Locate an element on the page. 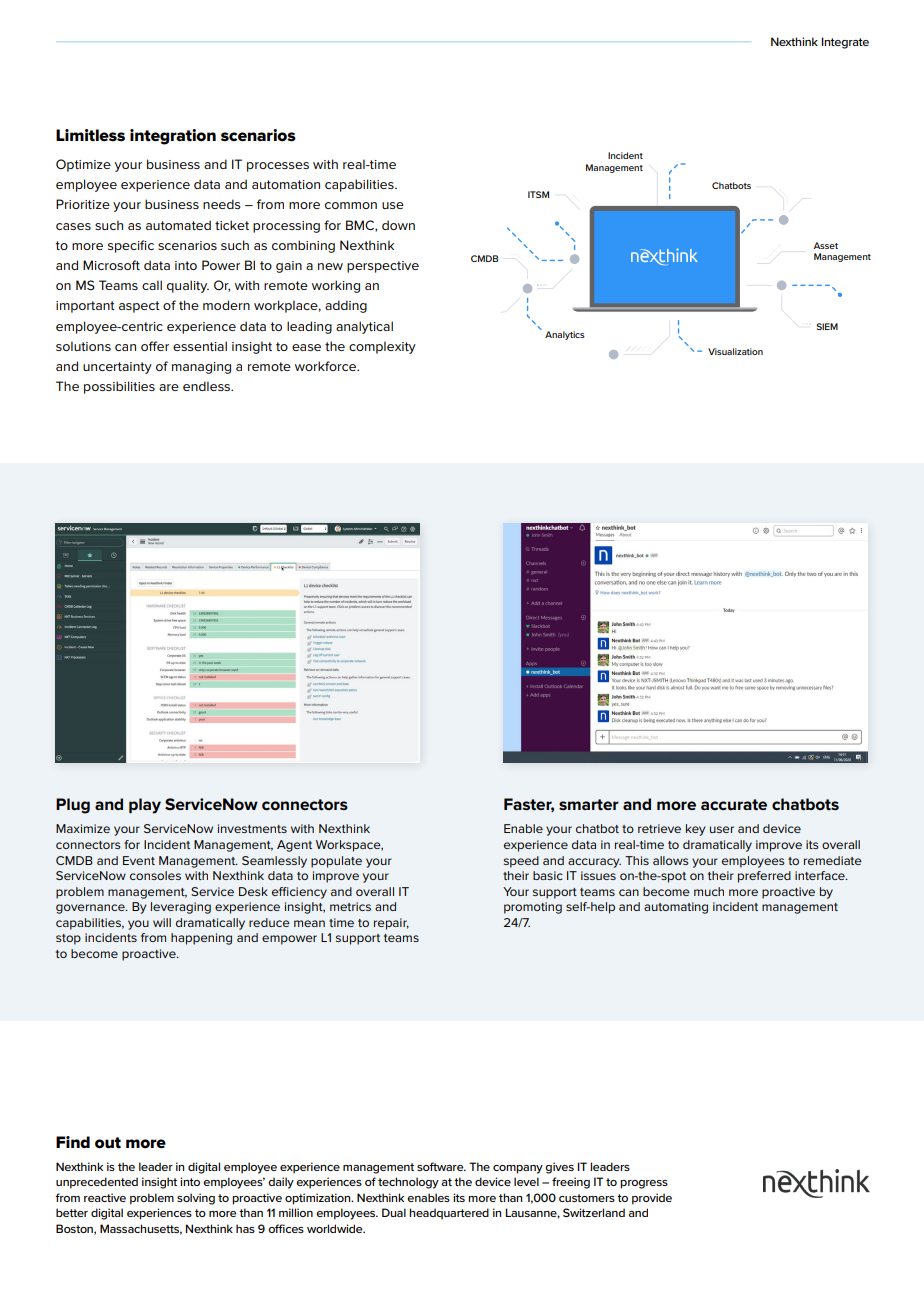  accurate is located at coordinates (734, 804).
